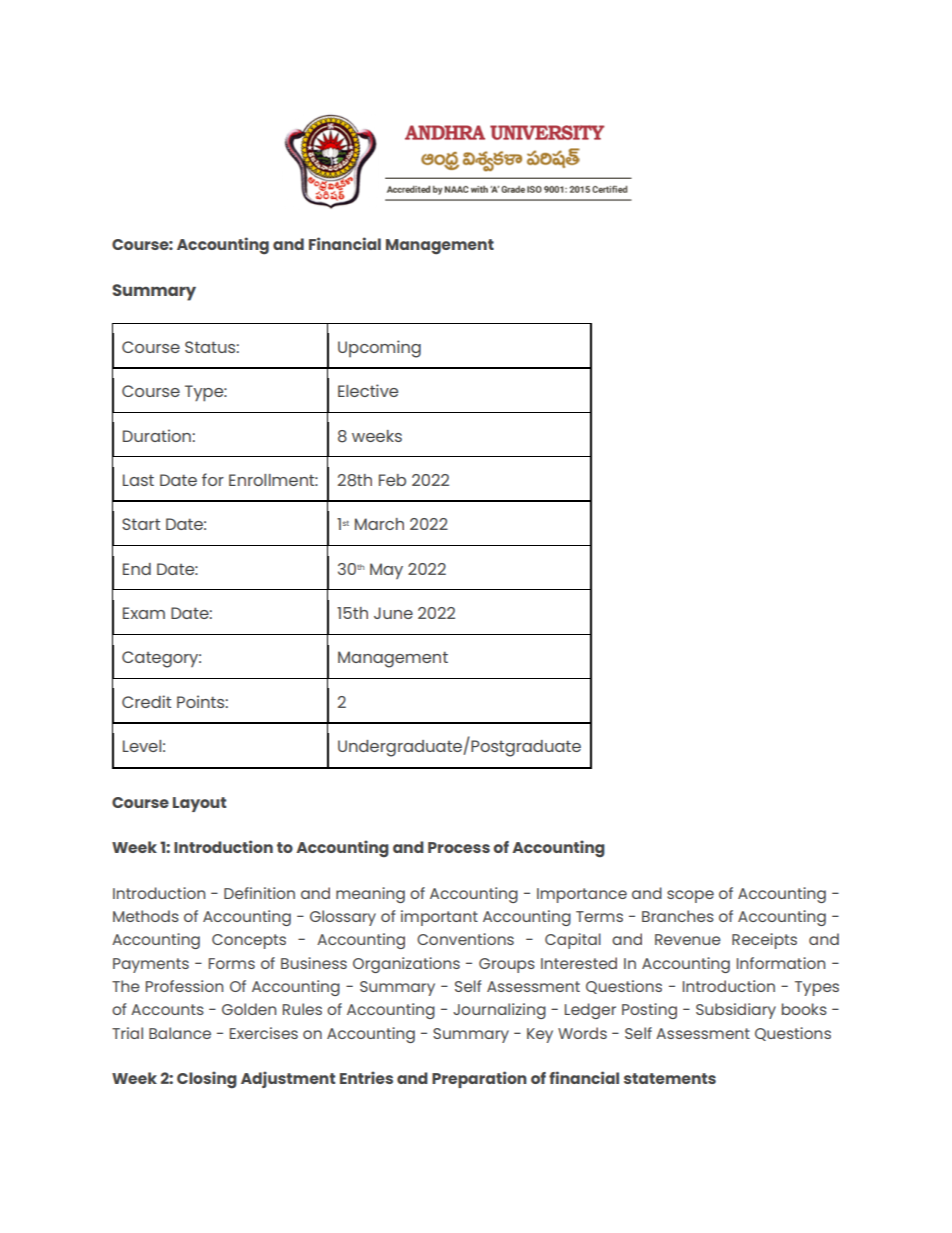 This page has width=952, height=1233. Describe the element at coordinates (690, 896) in the page. I see `scope` at that location.
